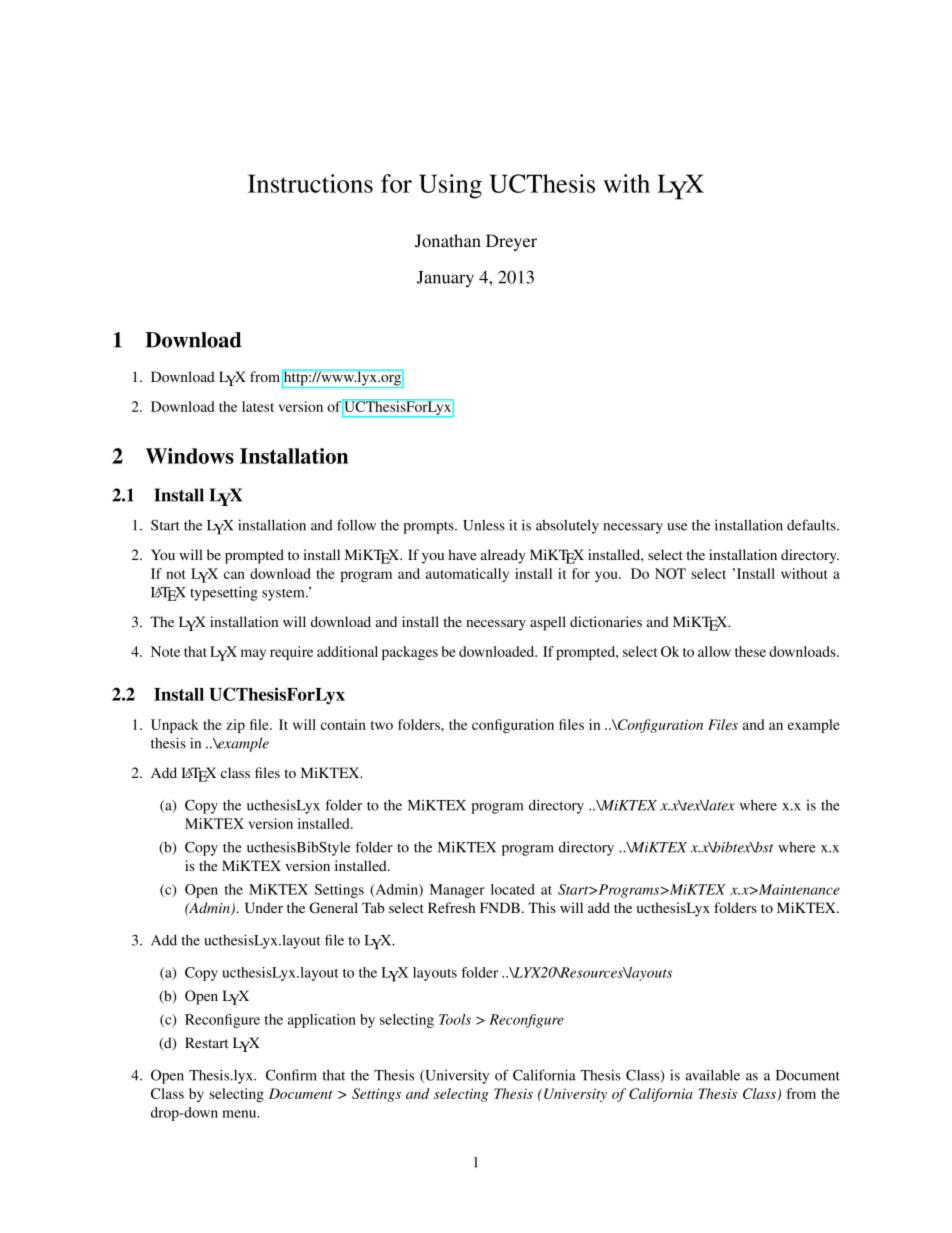 This screenshot has width=952, height=1233. Describe the element at coordinates (484, 525) in the screenshot. I see `Unless` at that location.
